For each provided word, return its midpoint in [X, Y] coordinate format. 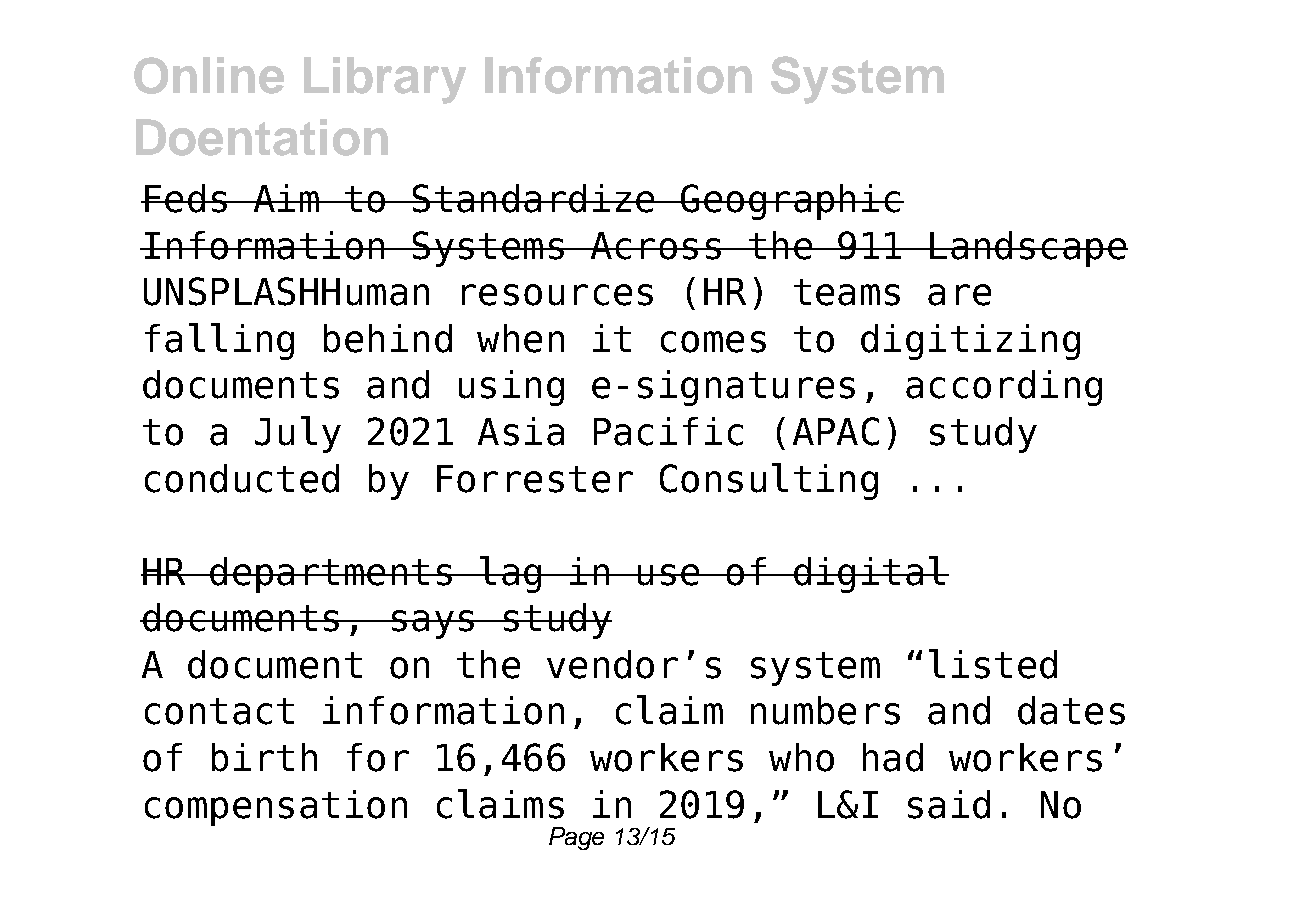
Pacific [668, 431]
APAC [836, 431]
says [432, 624]
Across [655, 246]
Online [209, 75]
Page [576, 838]
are [959, 295]
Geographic [791, 202]
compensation [276, 808]
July [298, 434]
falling [219, 341]
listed [993, 664]
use [669, 575]
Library [385, 80]
